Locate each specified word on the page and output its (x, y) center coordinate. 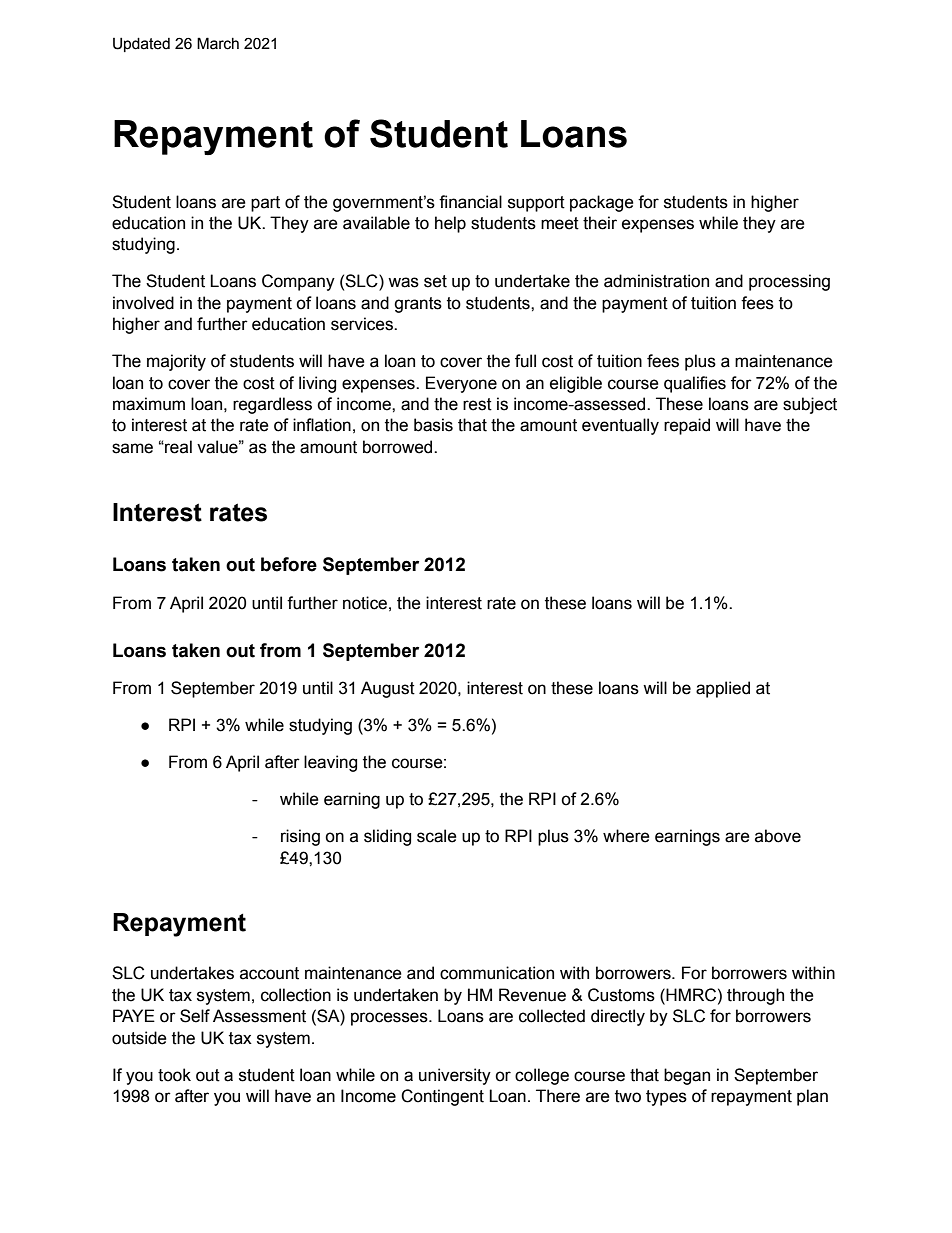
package (602, 203)
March (218, 43)
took (174, 1075)
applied (723, 689)
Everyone (461, 384)
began (687, 1076)
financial (470, 202)
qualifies (695, 384)
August (388, 689)
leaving (330, 763)
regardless (272, 405)
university (455, 1076)
